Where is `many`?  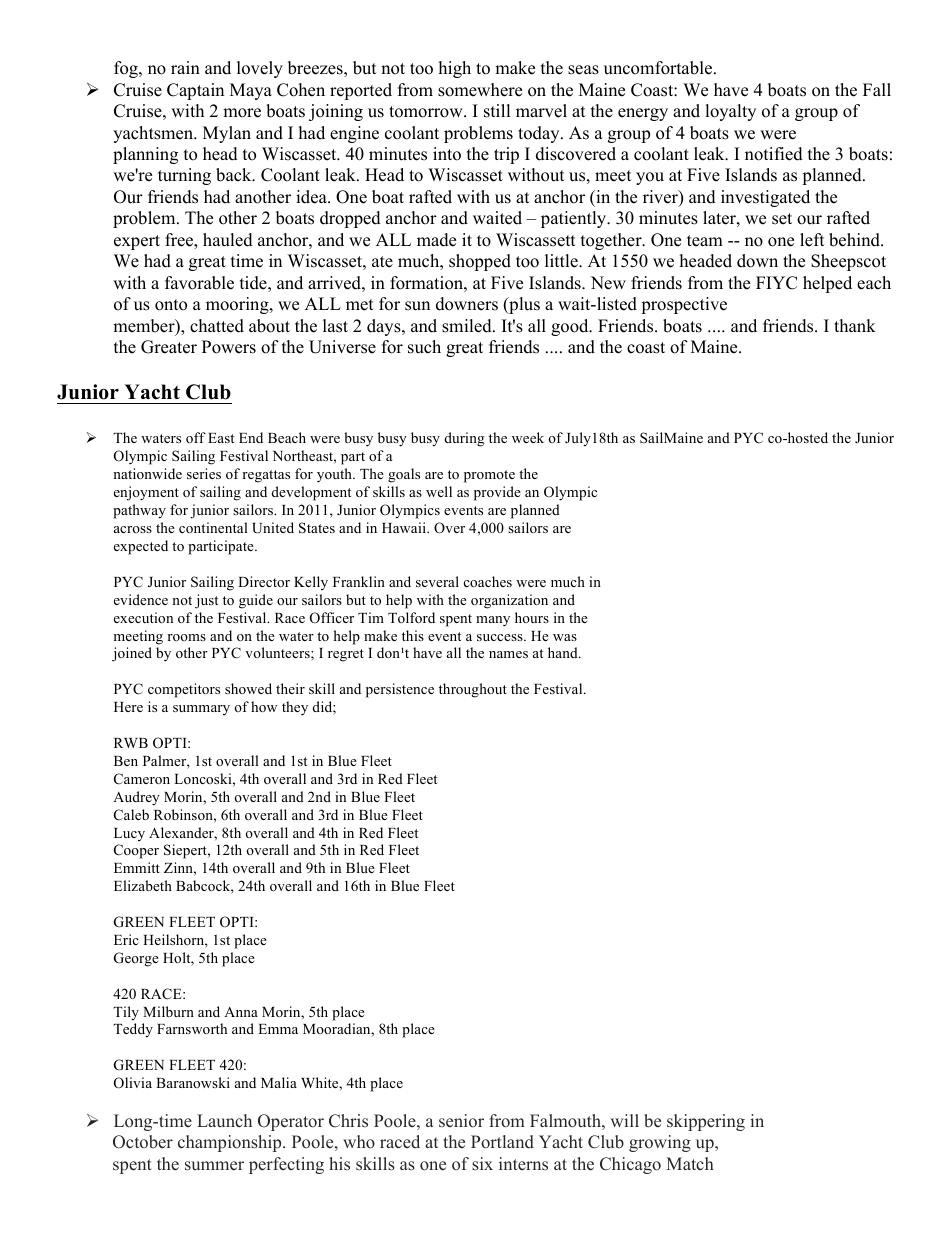
many is located at coordinates (493, 621).
